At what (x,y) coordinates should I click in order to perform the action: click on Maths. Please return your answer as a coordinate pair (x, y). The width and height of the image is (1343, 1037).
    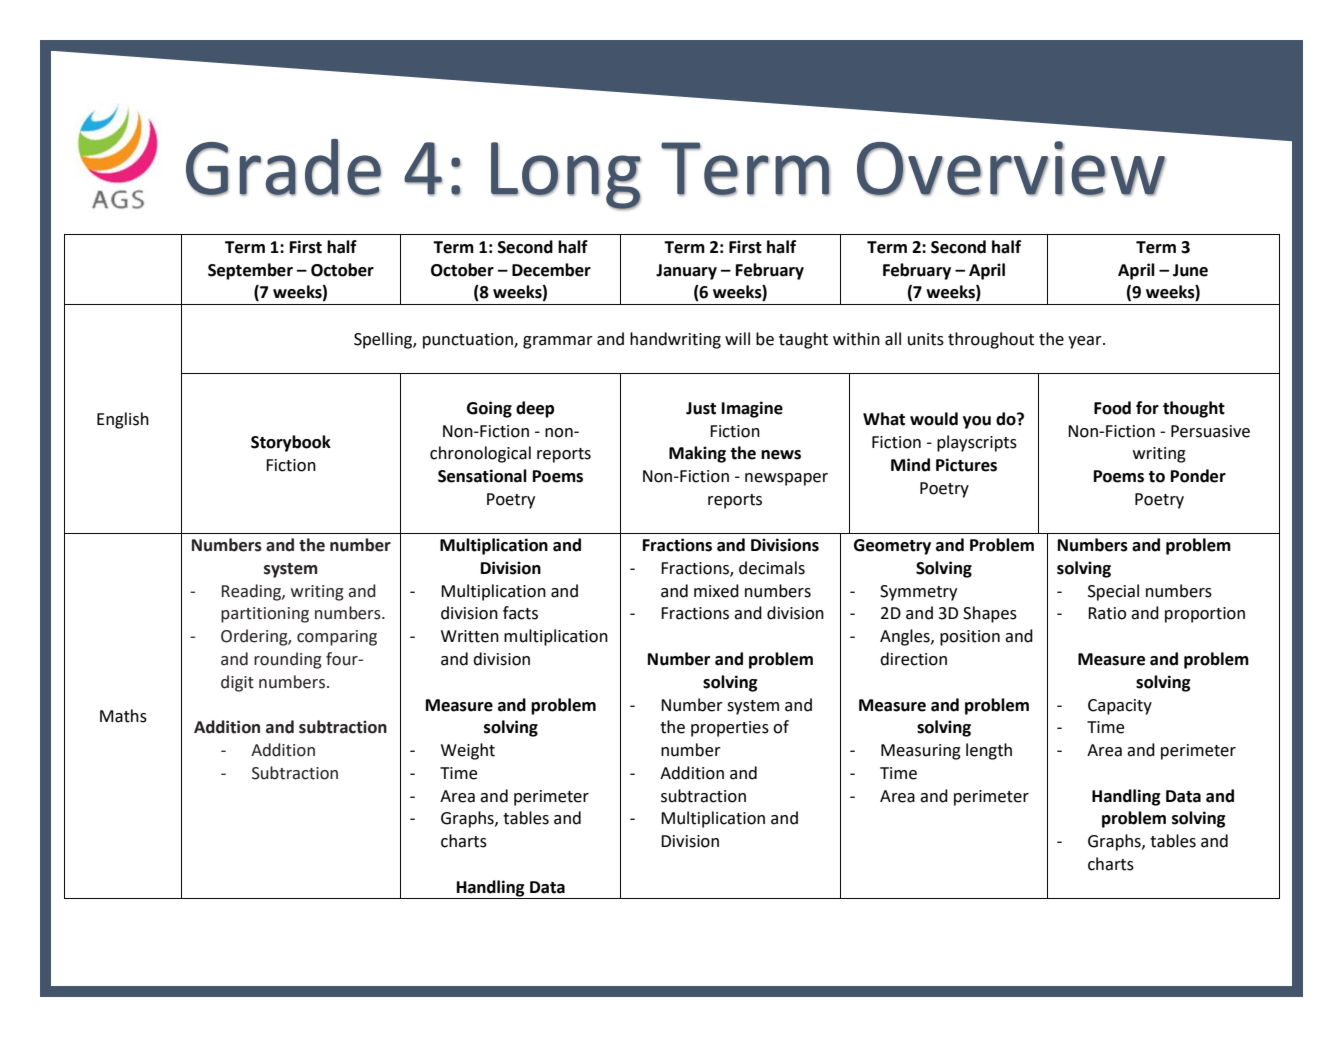
    Looking at the image, I should click on (123, 716).
